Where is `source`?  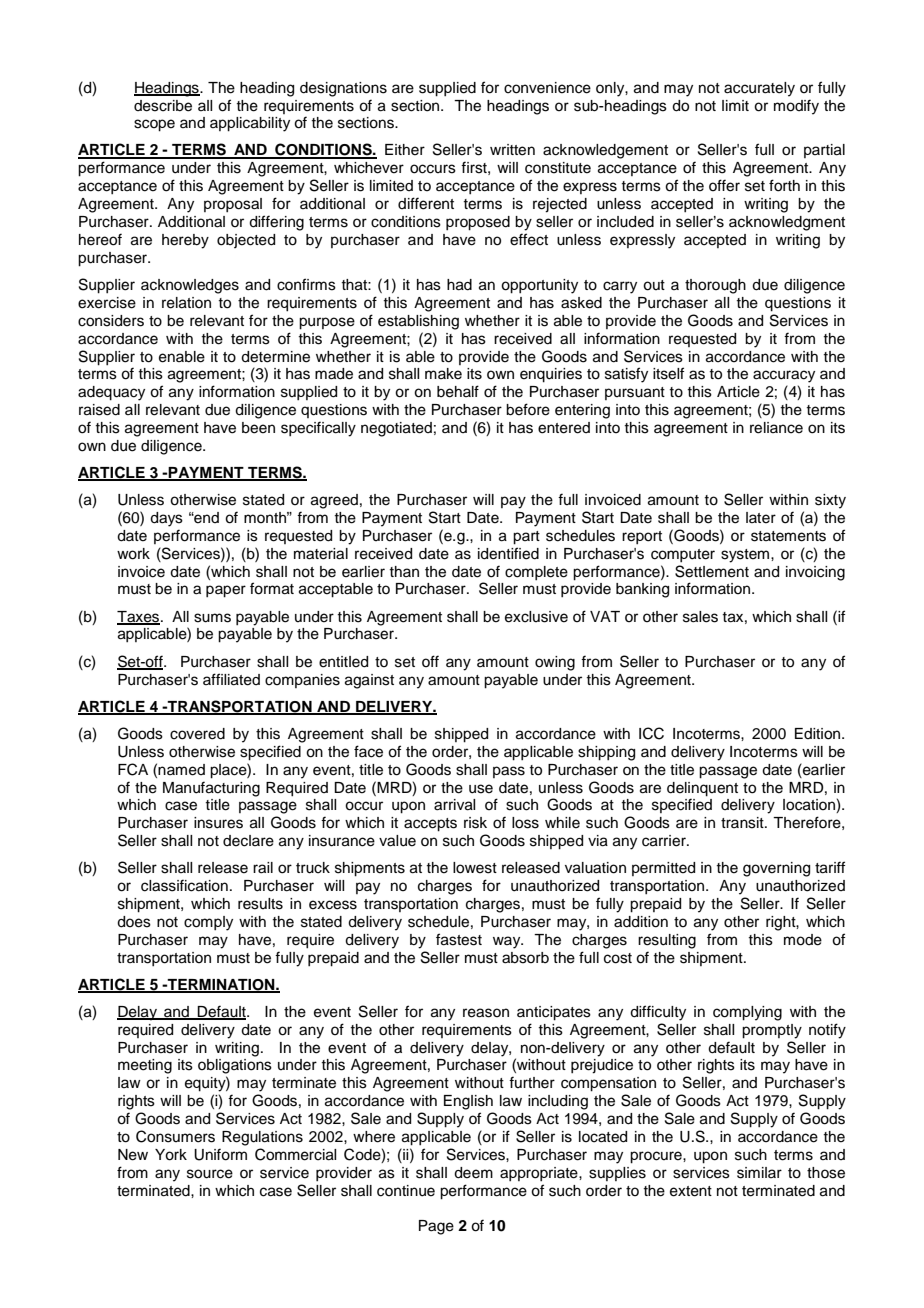 source is located at coordinates (210, 1174).
